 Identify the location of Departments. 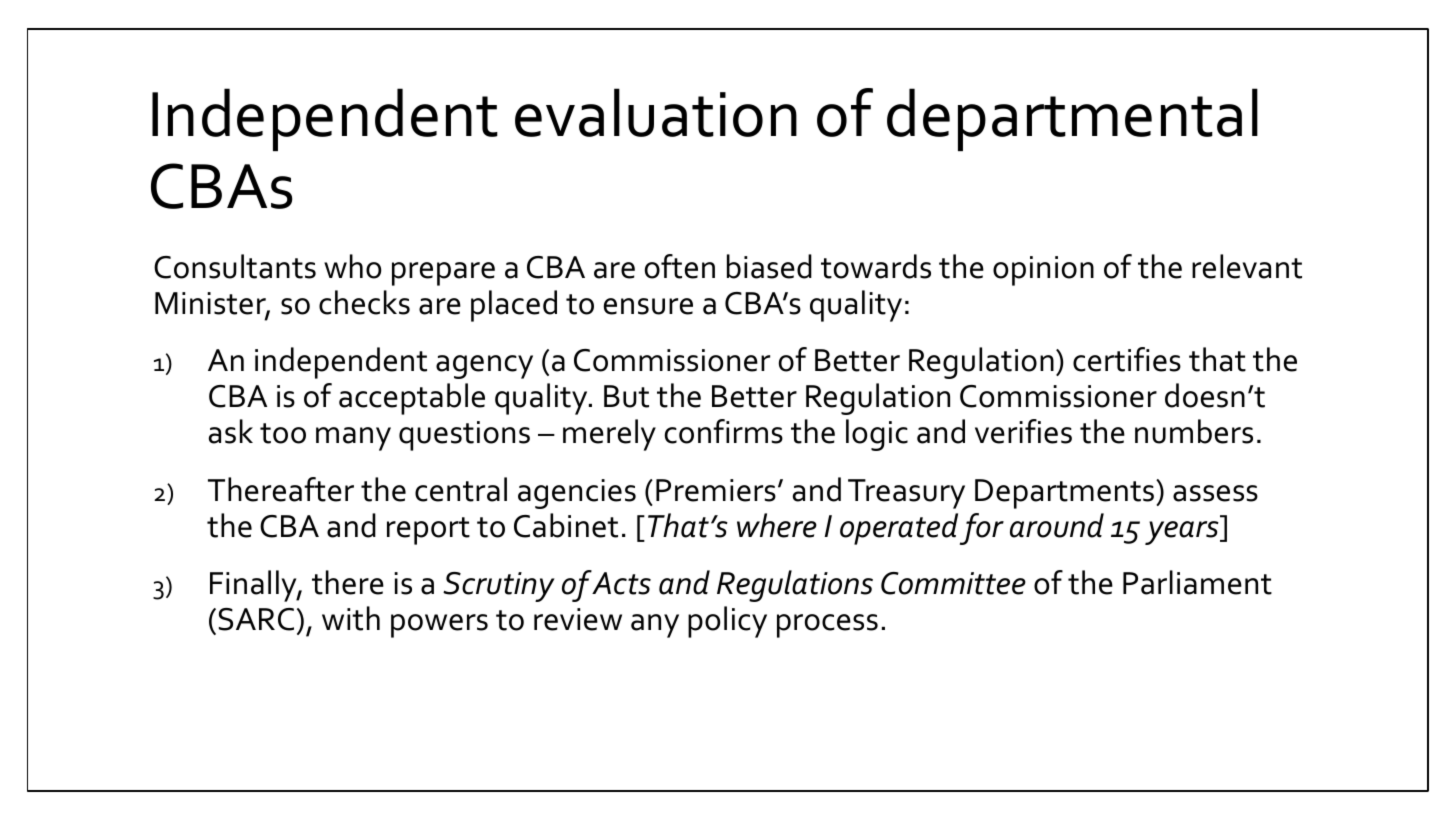
(1066, 494).
